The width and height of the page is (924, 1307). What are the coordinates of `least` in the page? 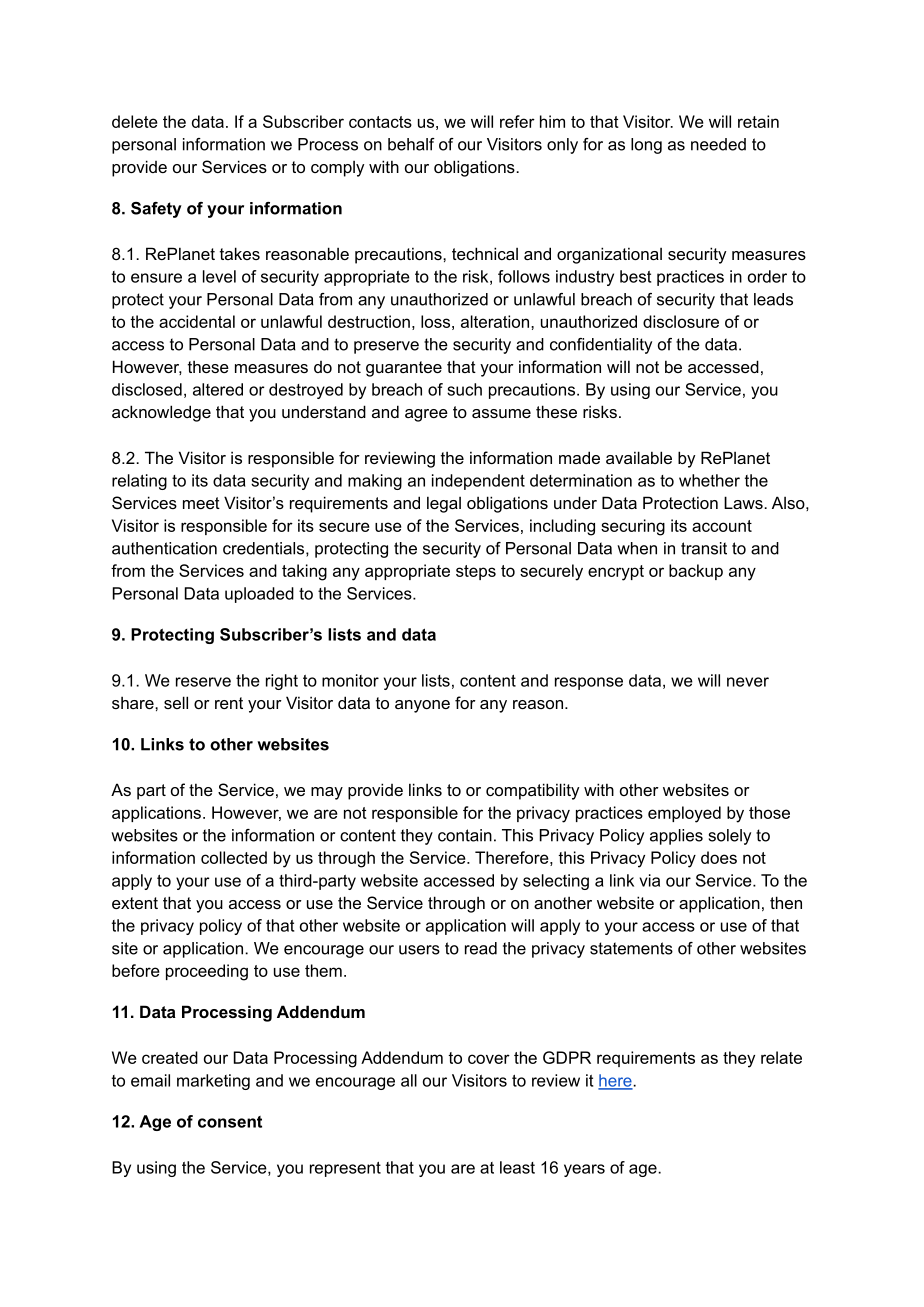 It's located at (517, 1167).
